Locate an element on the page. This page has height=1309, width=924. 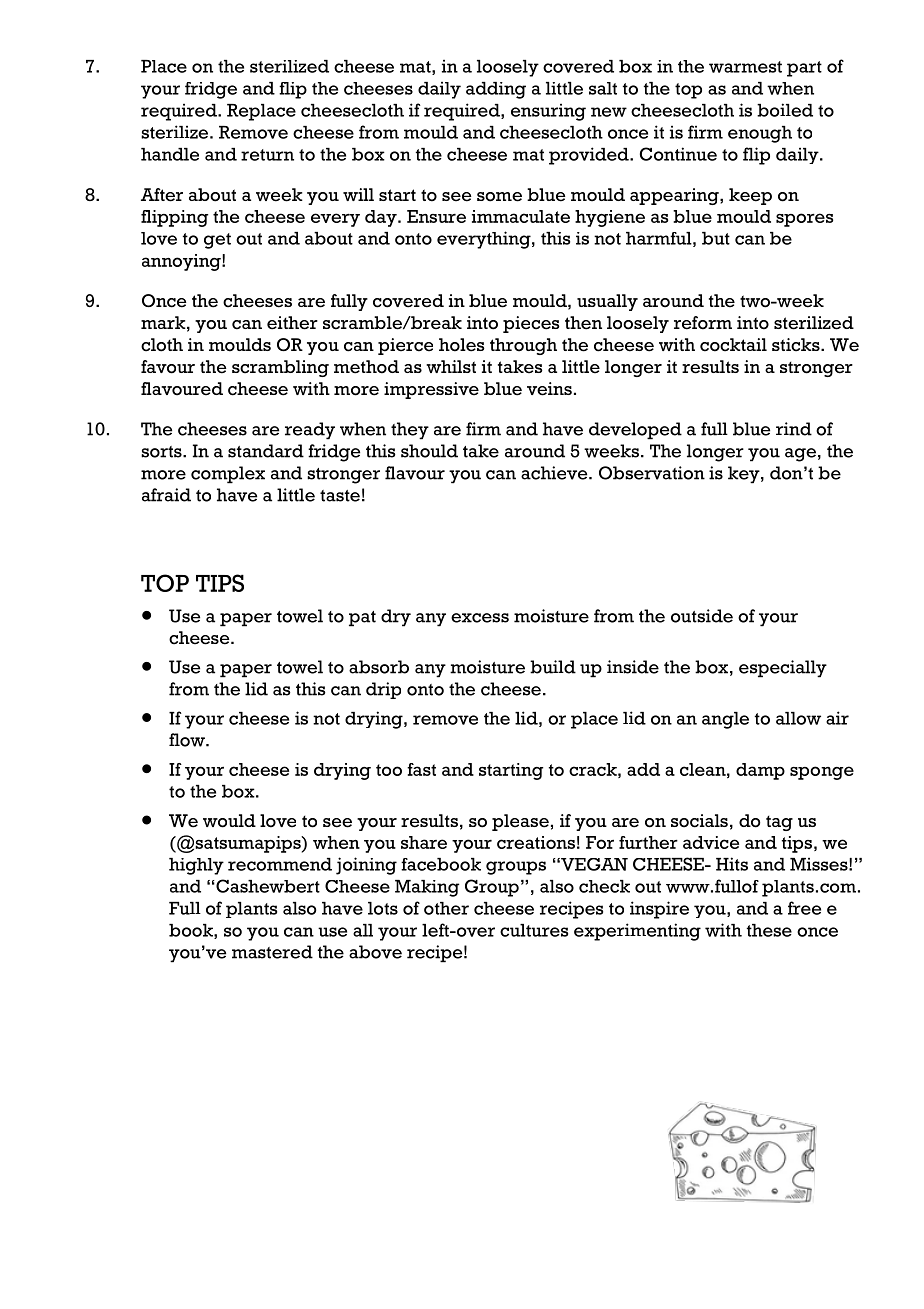
angle is located at coordinates (725, 720).
